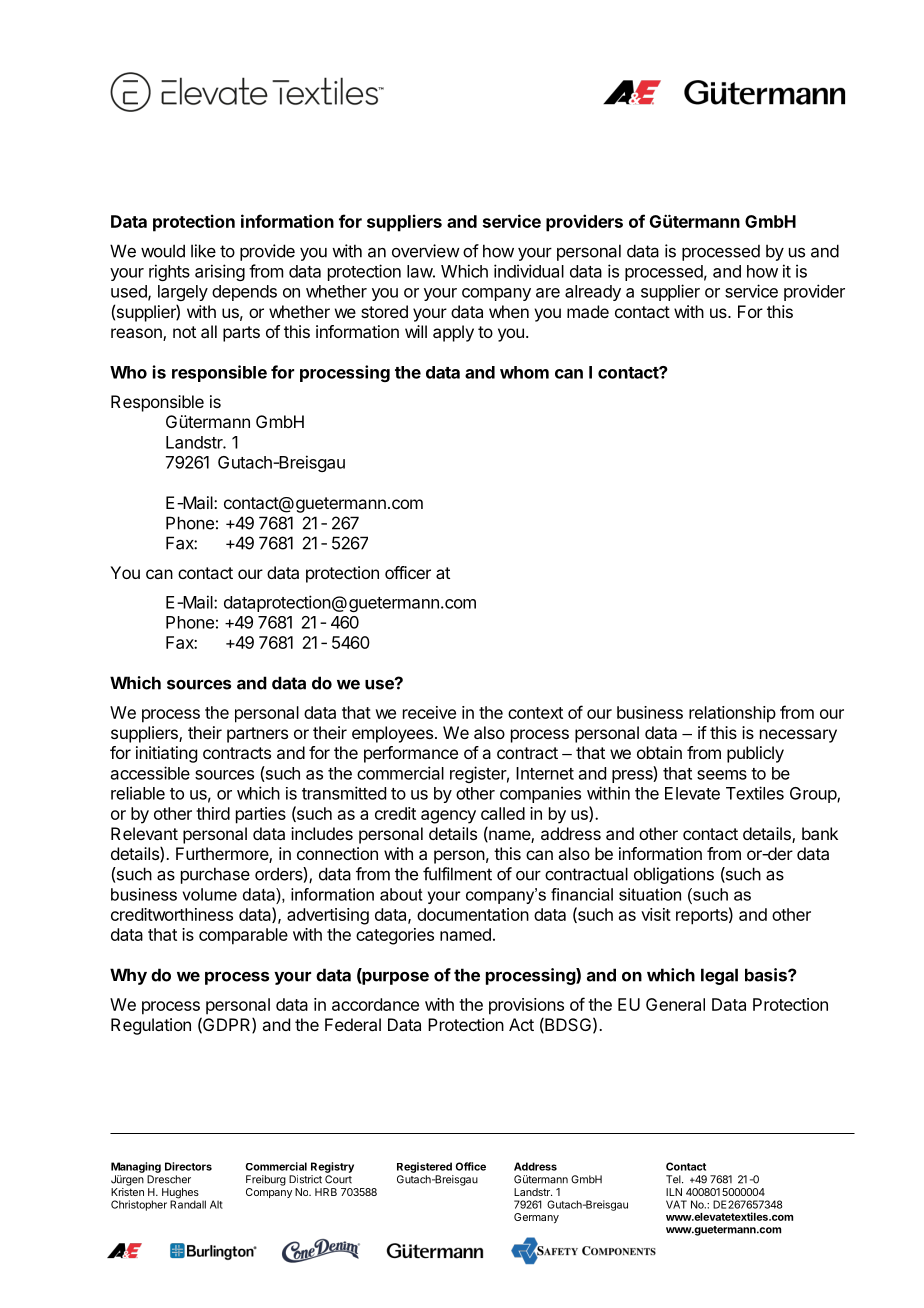  Describe the element at coordinates (732, 714) in the screenshot. I see `relationship` at that location.
